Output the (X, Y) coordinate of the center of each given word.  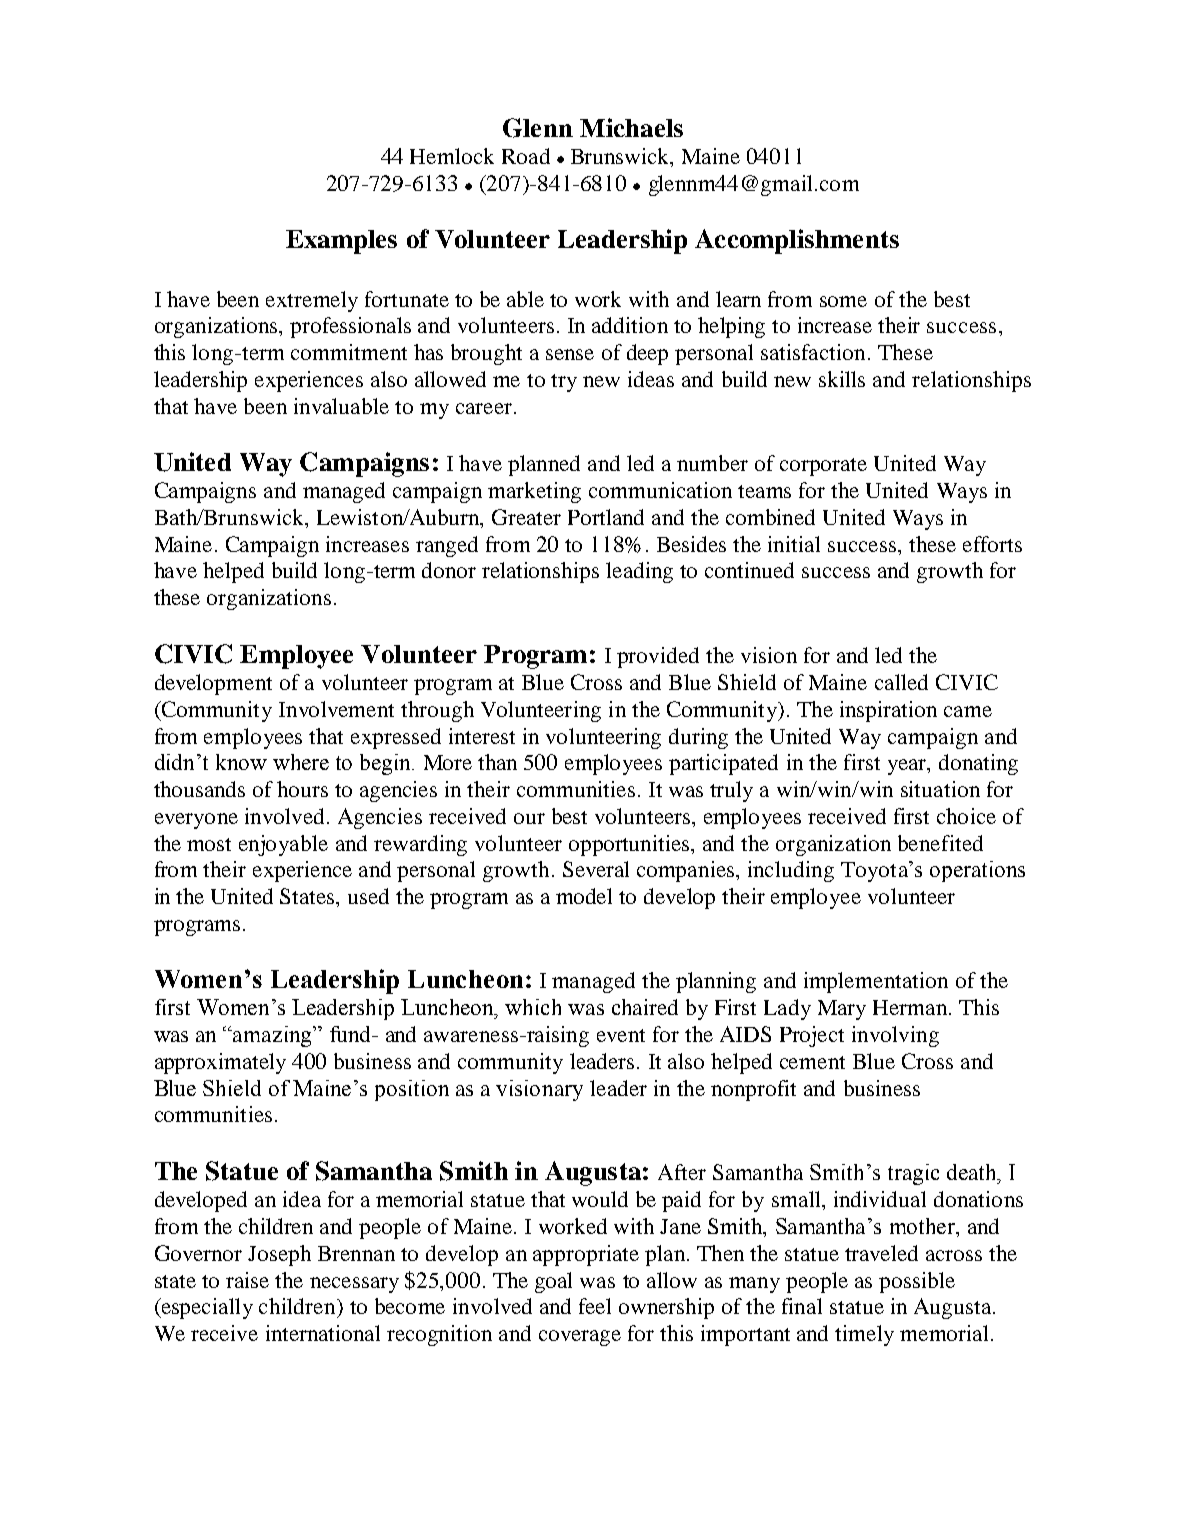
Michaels (631, 127)
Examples (341, 242)
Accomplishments (797, 241)
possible (917, 1282)
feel (595, 1306)
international (323, 1333)
